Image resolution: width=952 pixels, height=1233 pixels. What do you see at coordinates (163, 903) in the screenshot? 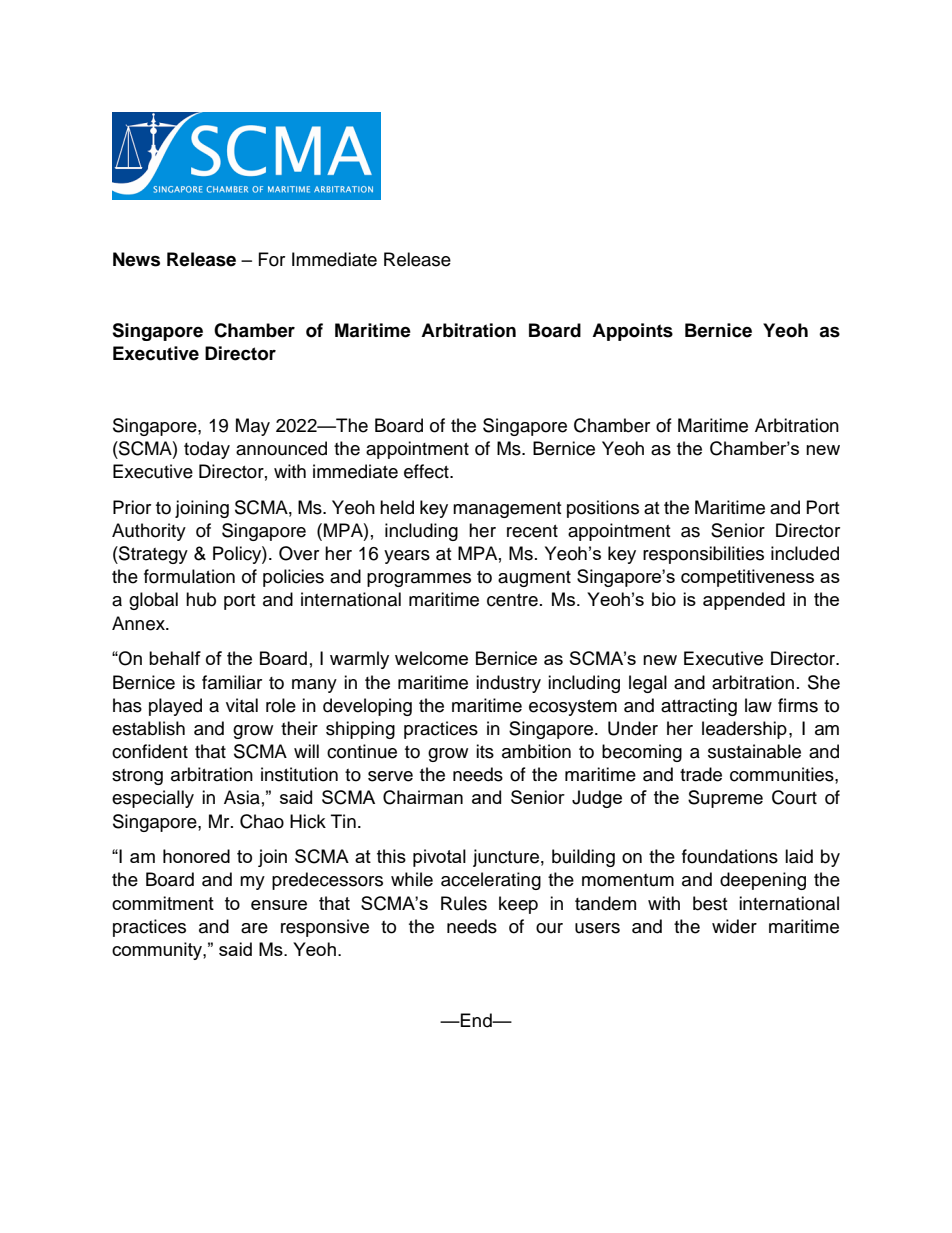
I see `commitment` at bounding box center [163, 903].
